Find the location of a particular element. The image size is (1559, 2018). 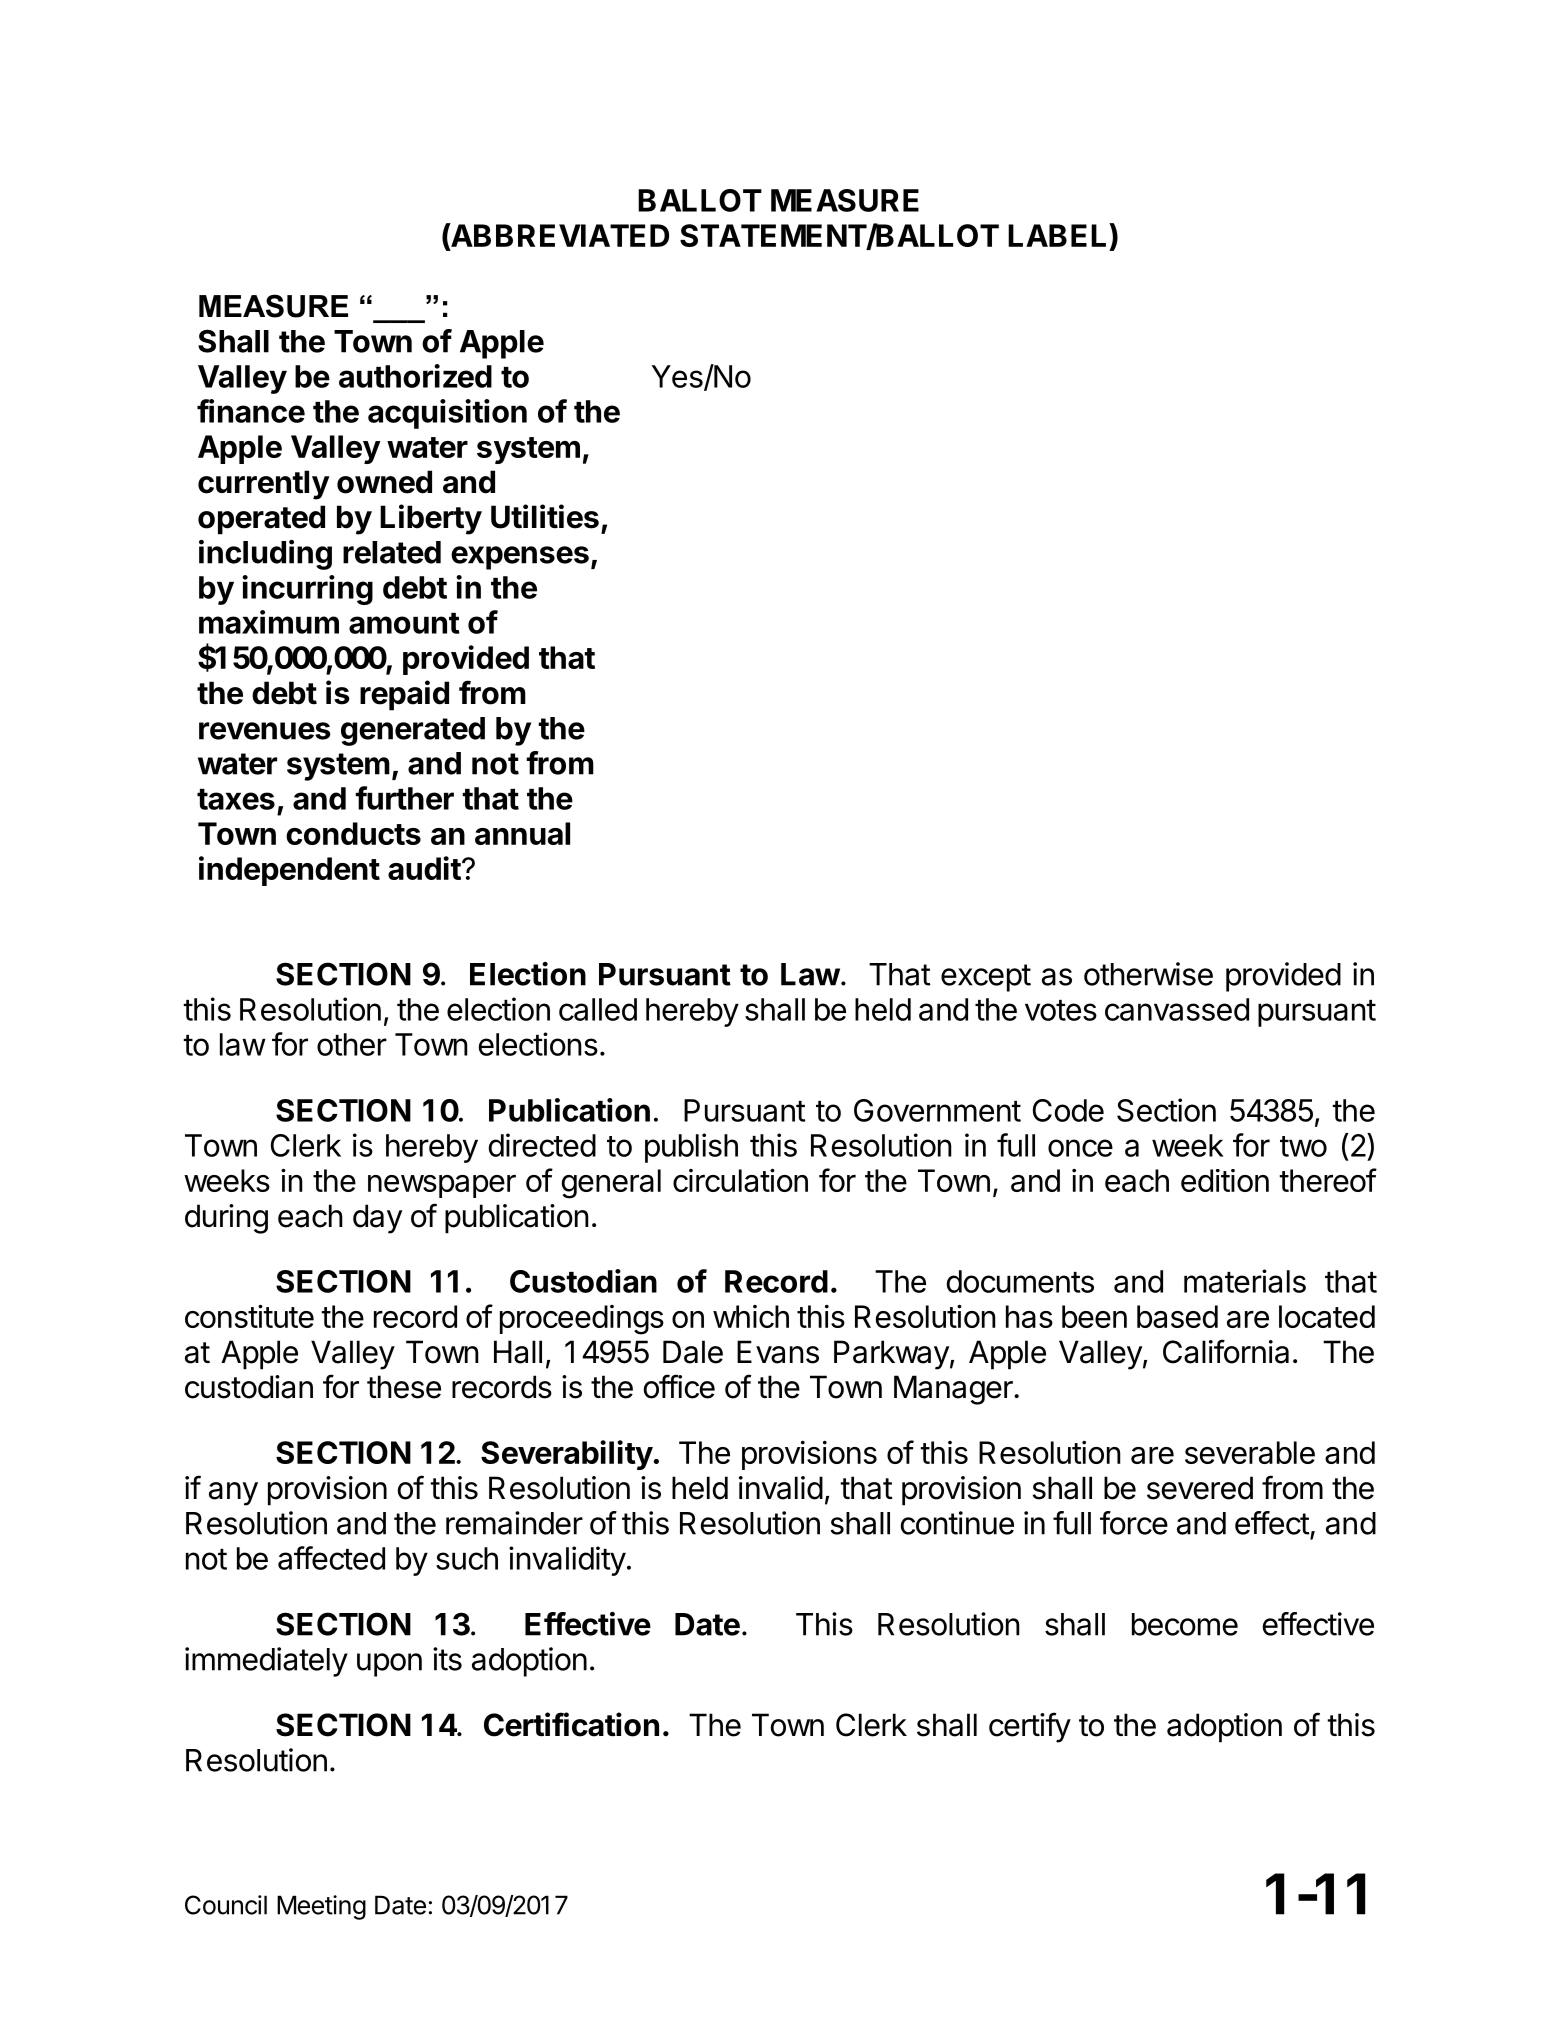

LABEL is located at coordinates (1059, 235).
